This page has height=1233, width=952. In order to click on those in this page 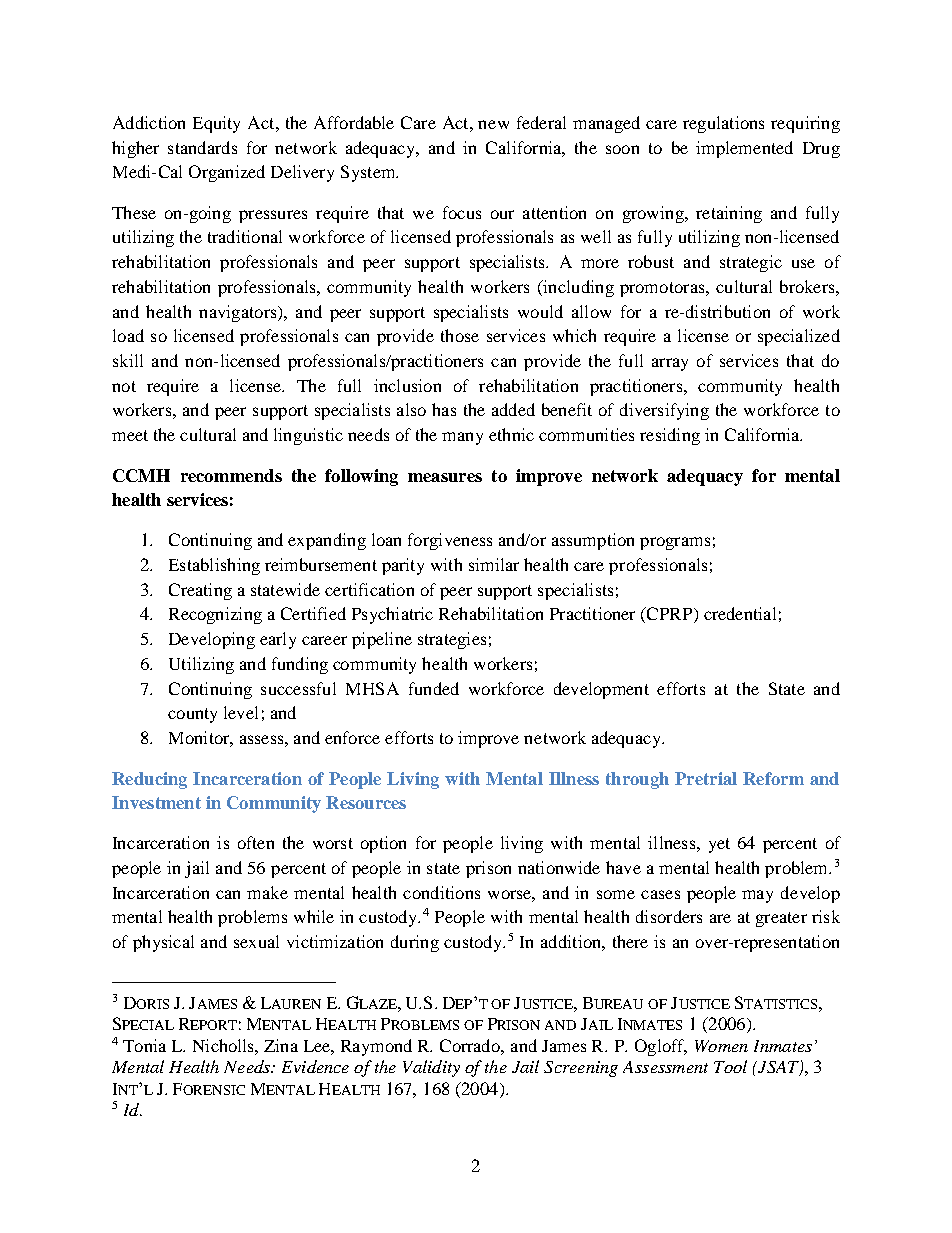, I will do `click(460, 335)`.
